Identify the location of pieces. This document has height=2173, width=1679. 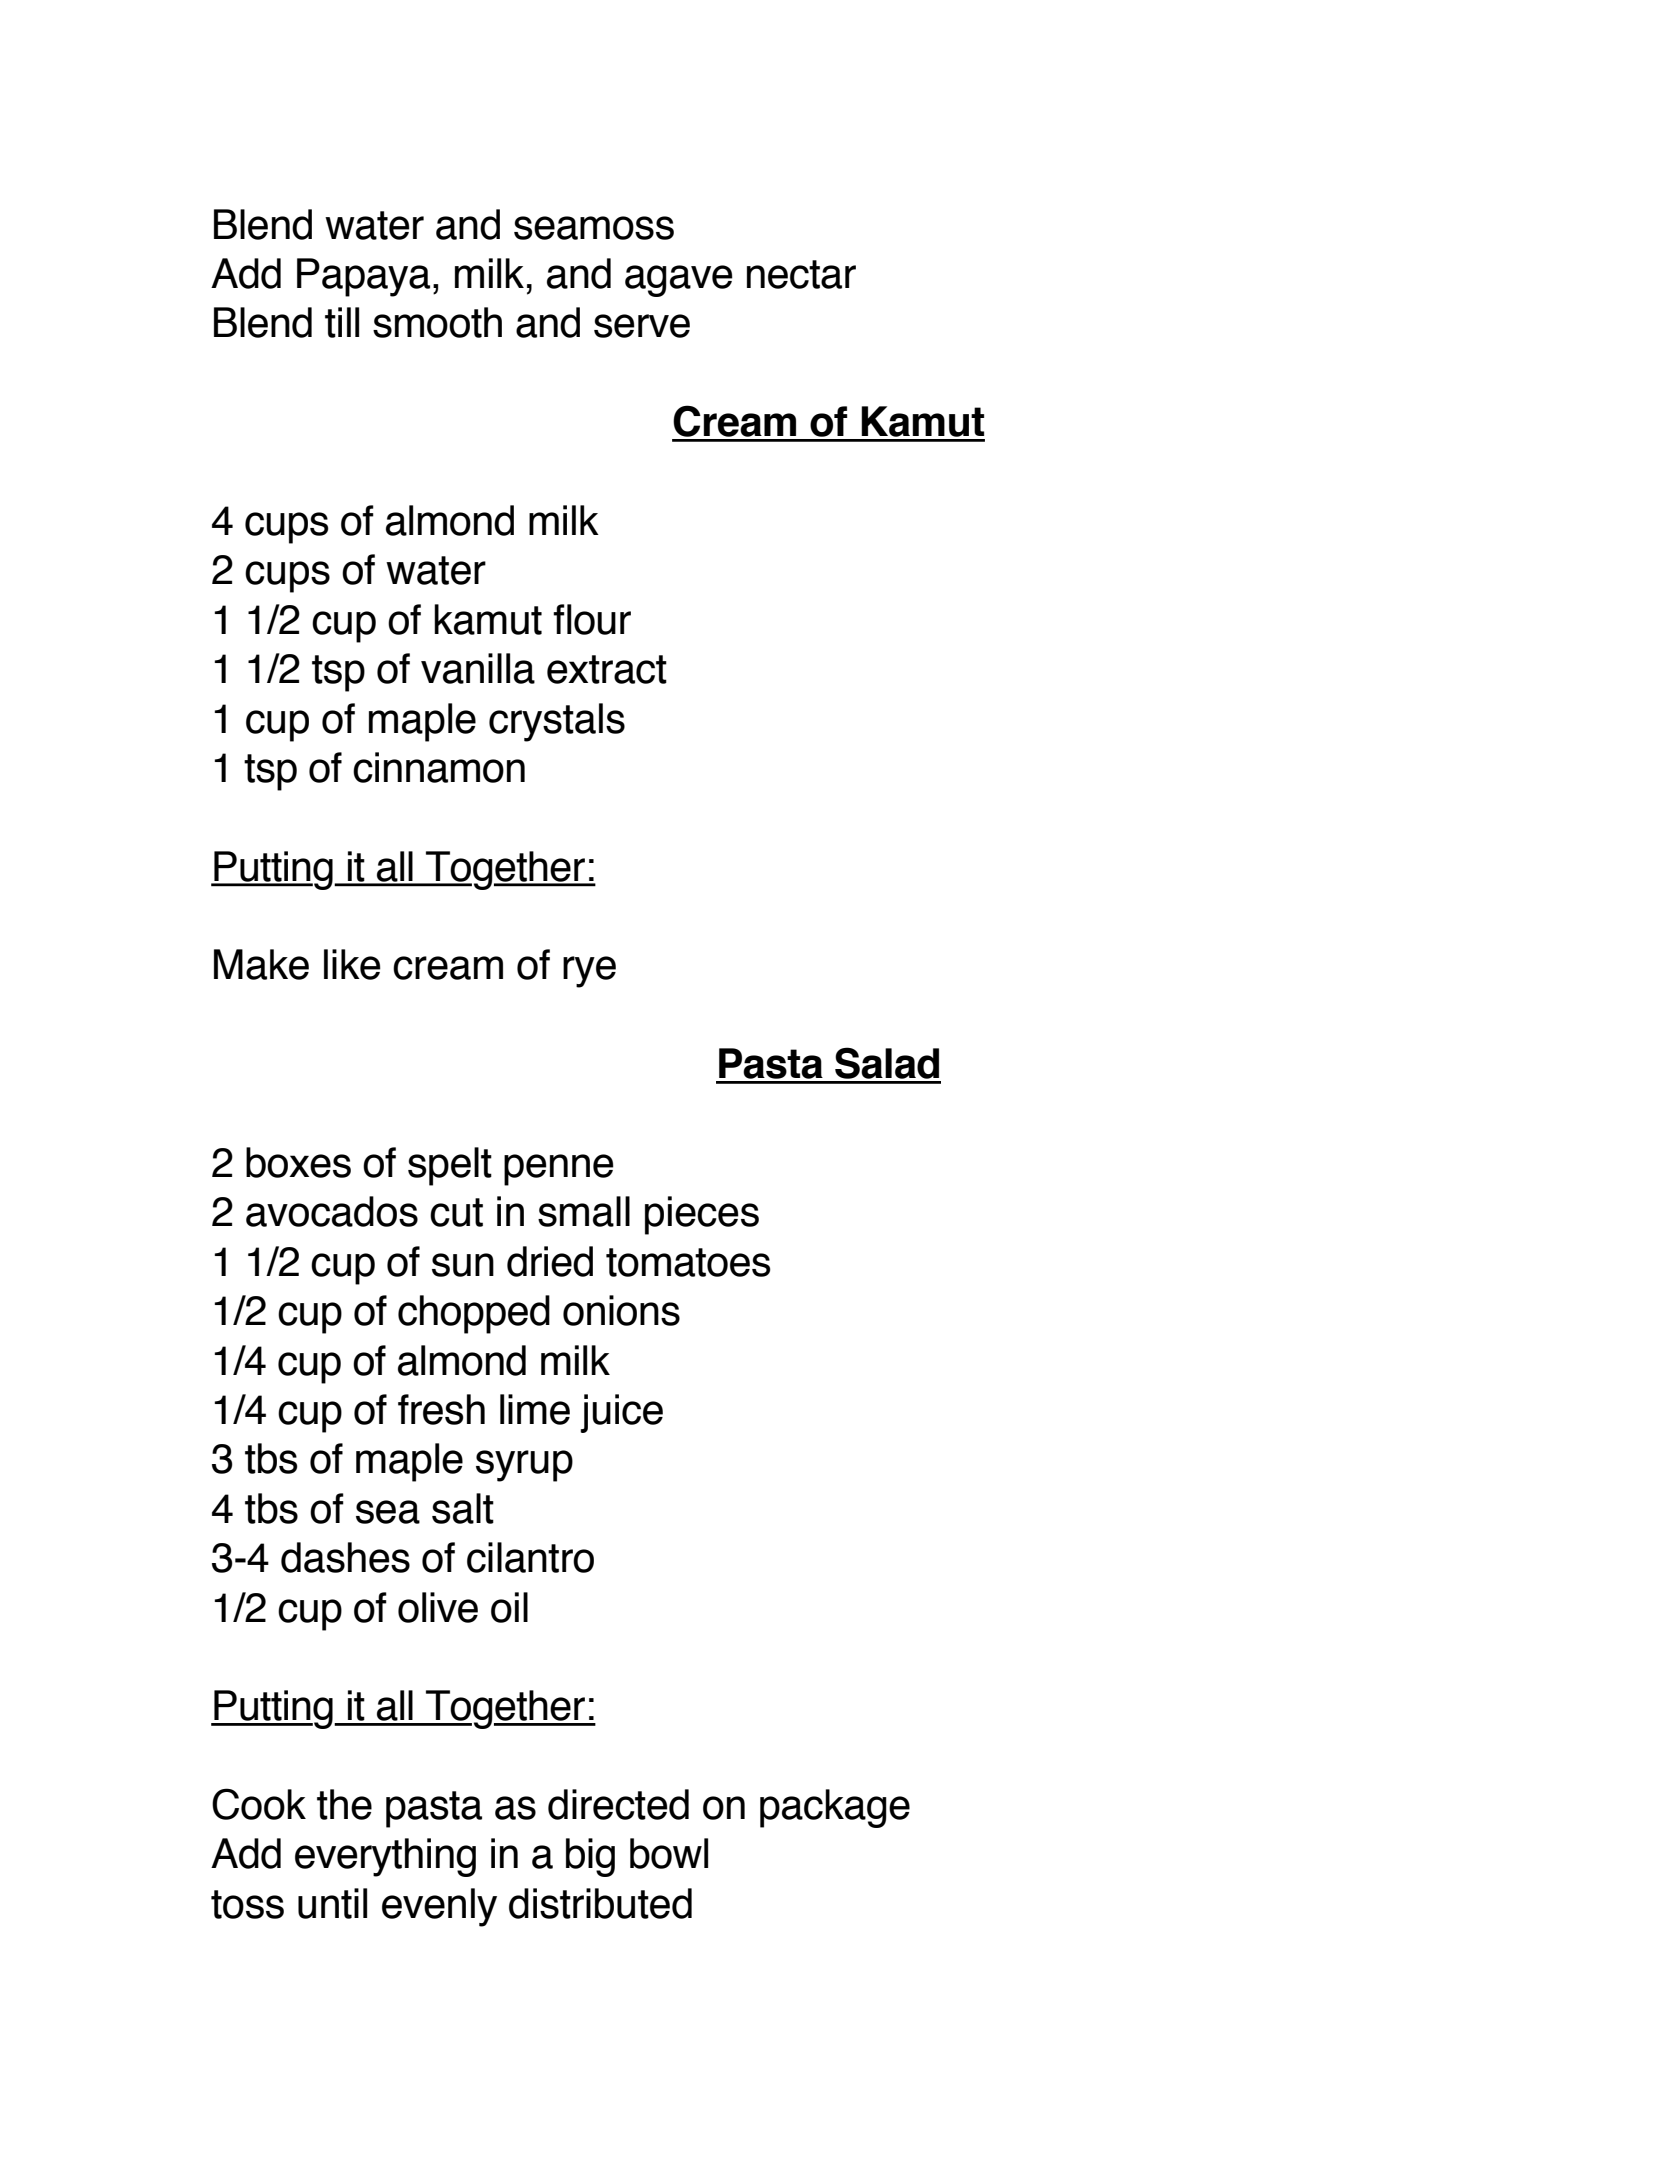
(702, 1215).
